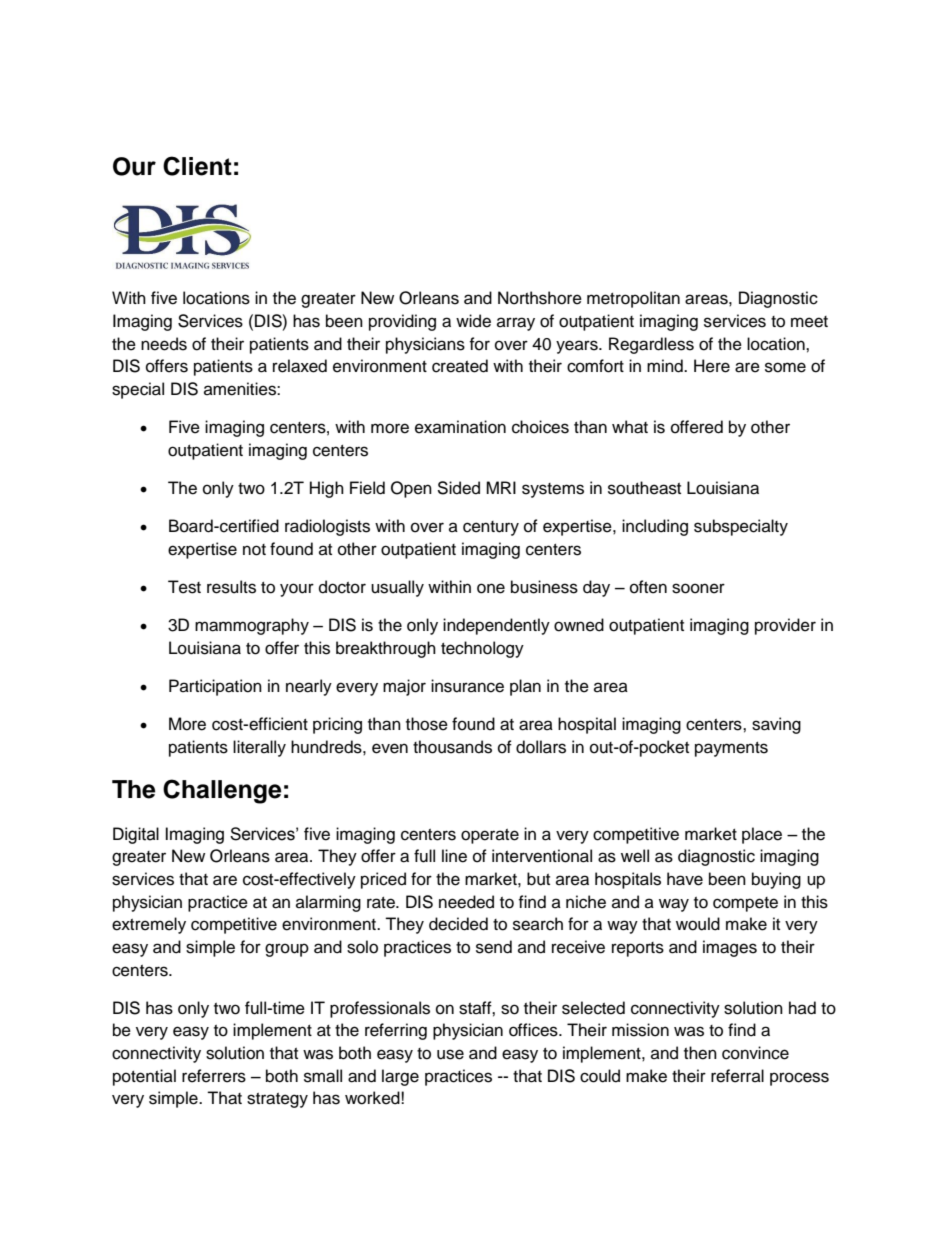 Image resolution: width=952 pixels, height=1233 pixels. What do you see at coordinates (540, 298) in the screenshot?
I see `Northshore` at bounding box center [540, 298].
